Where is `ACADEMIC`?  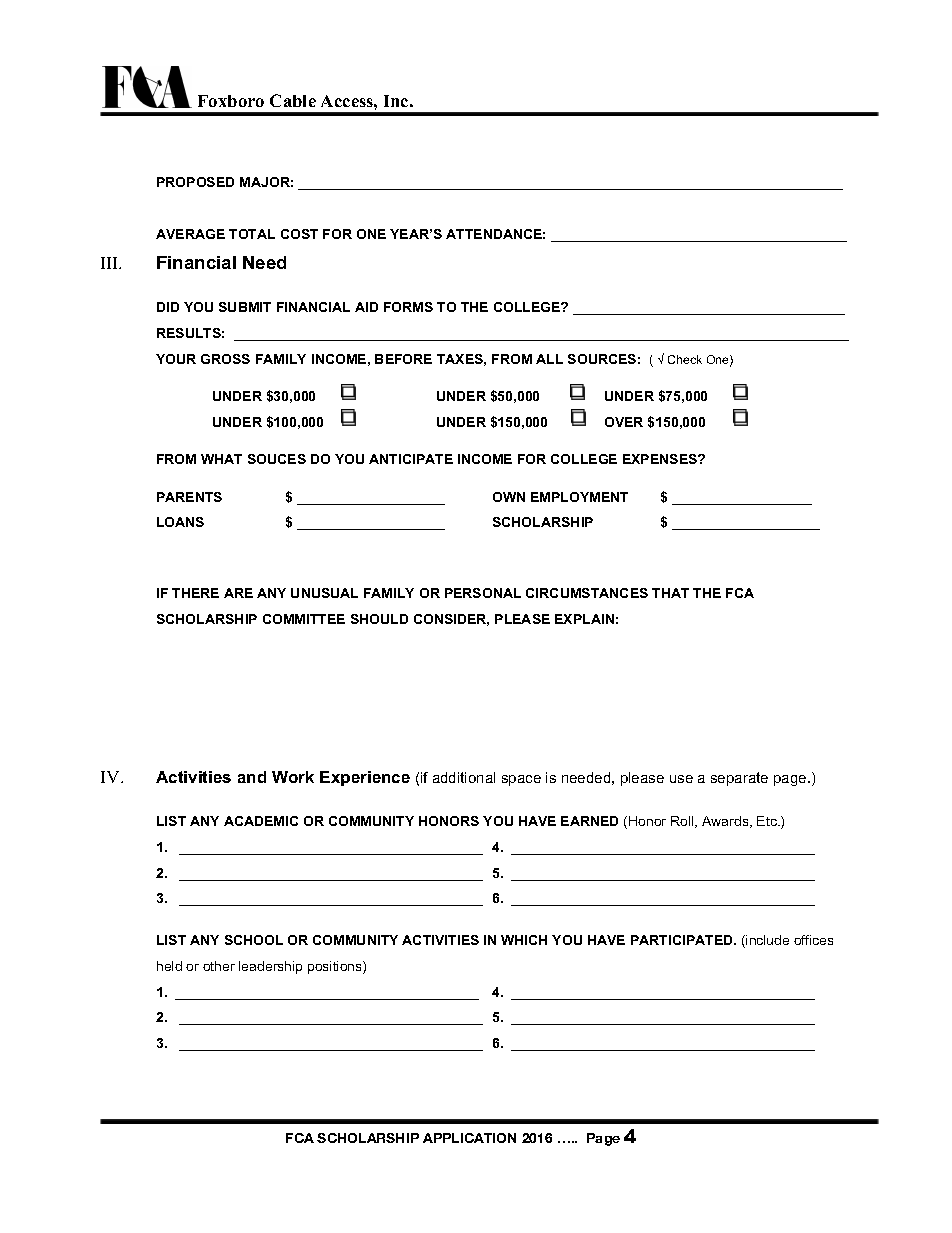
ACADEMIC is located at coordinates (261, 821).
